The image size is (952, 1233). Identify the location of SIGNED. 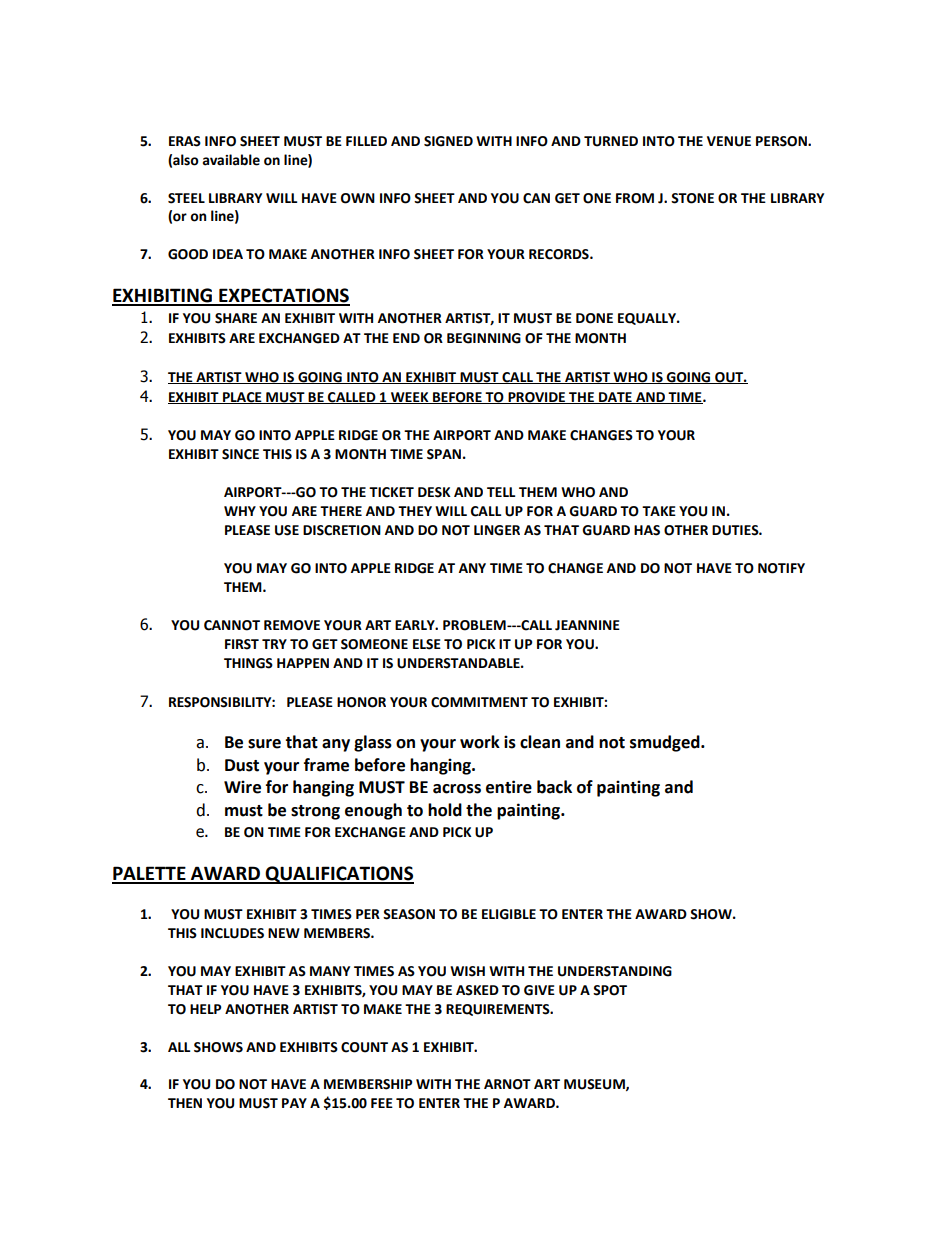
(448, 141).
